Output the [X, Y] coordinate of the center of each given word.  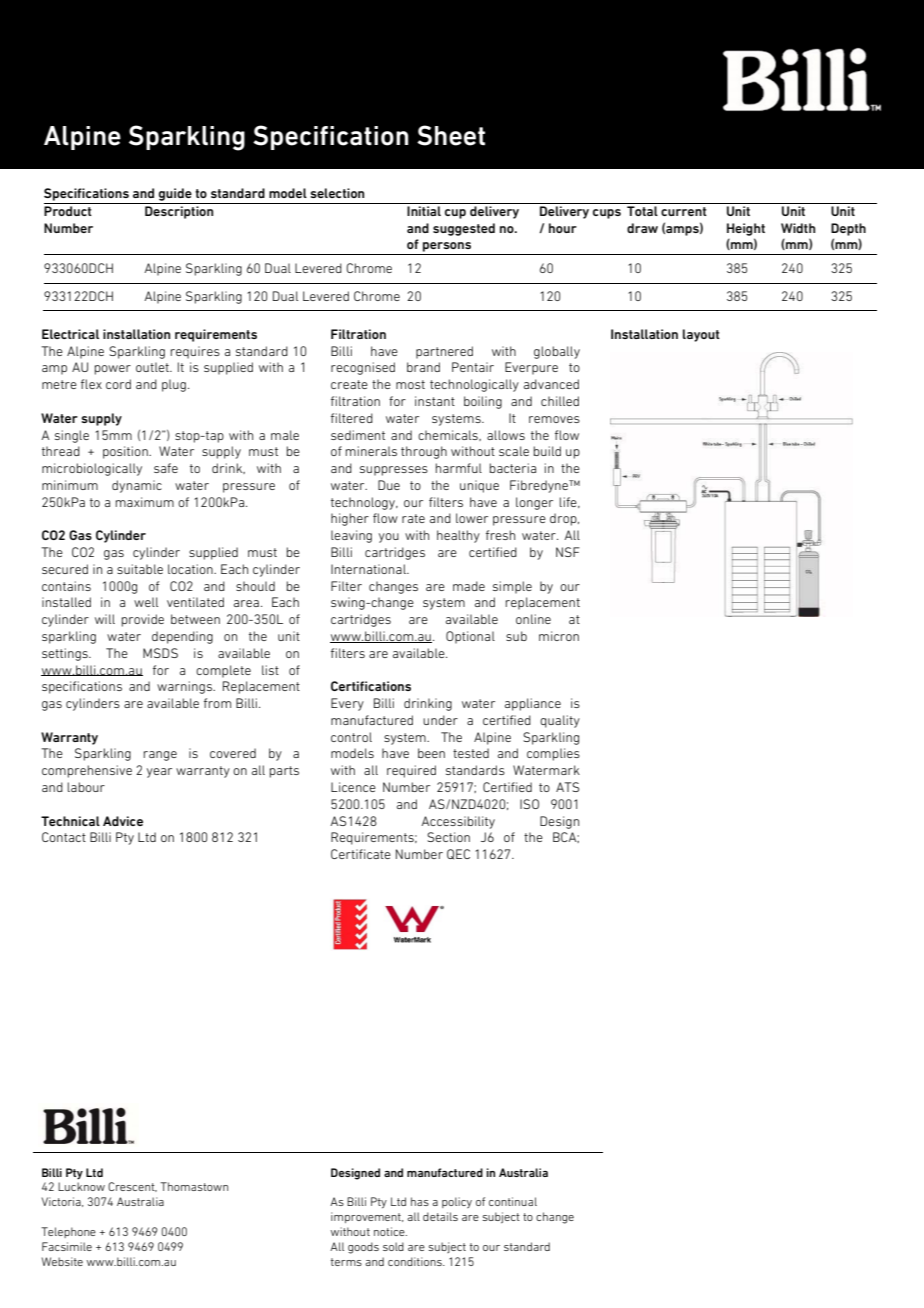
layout [701, 335]
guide [175, 194]
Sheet [451, 135]
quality [560, 721]
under [440, 720]
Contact [64, 837]
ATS [567, 787]
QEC [458, 854]
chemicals [449, 435]
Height [746, 229]
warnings [185, 687]
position [126, 452]
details [440, 1216]
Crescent [132, 1187]
